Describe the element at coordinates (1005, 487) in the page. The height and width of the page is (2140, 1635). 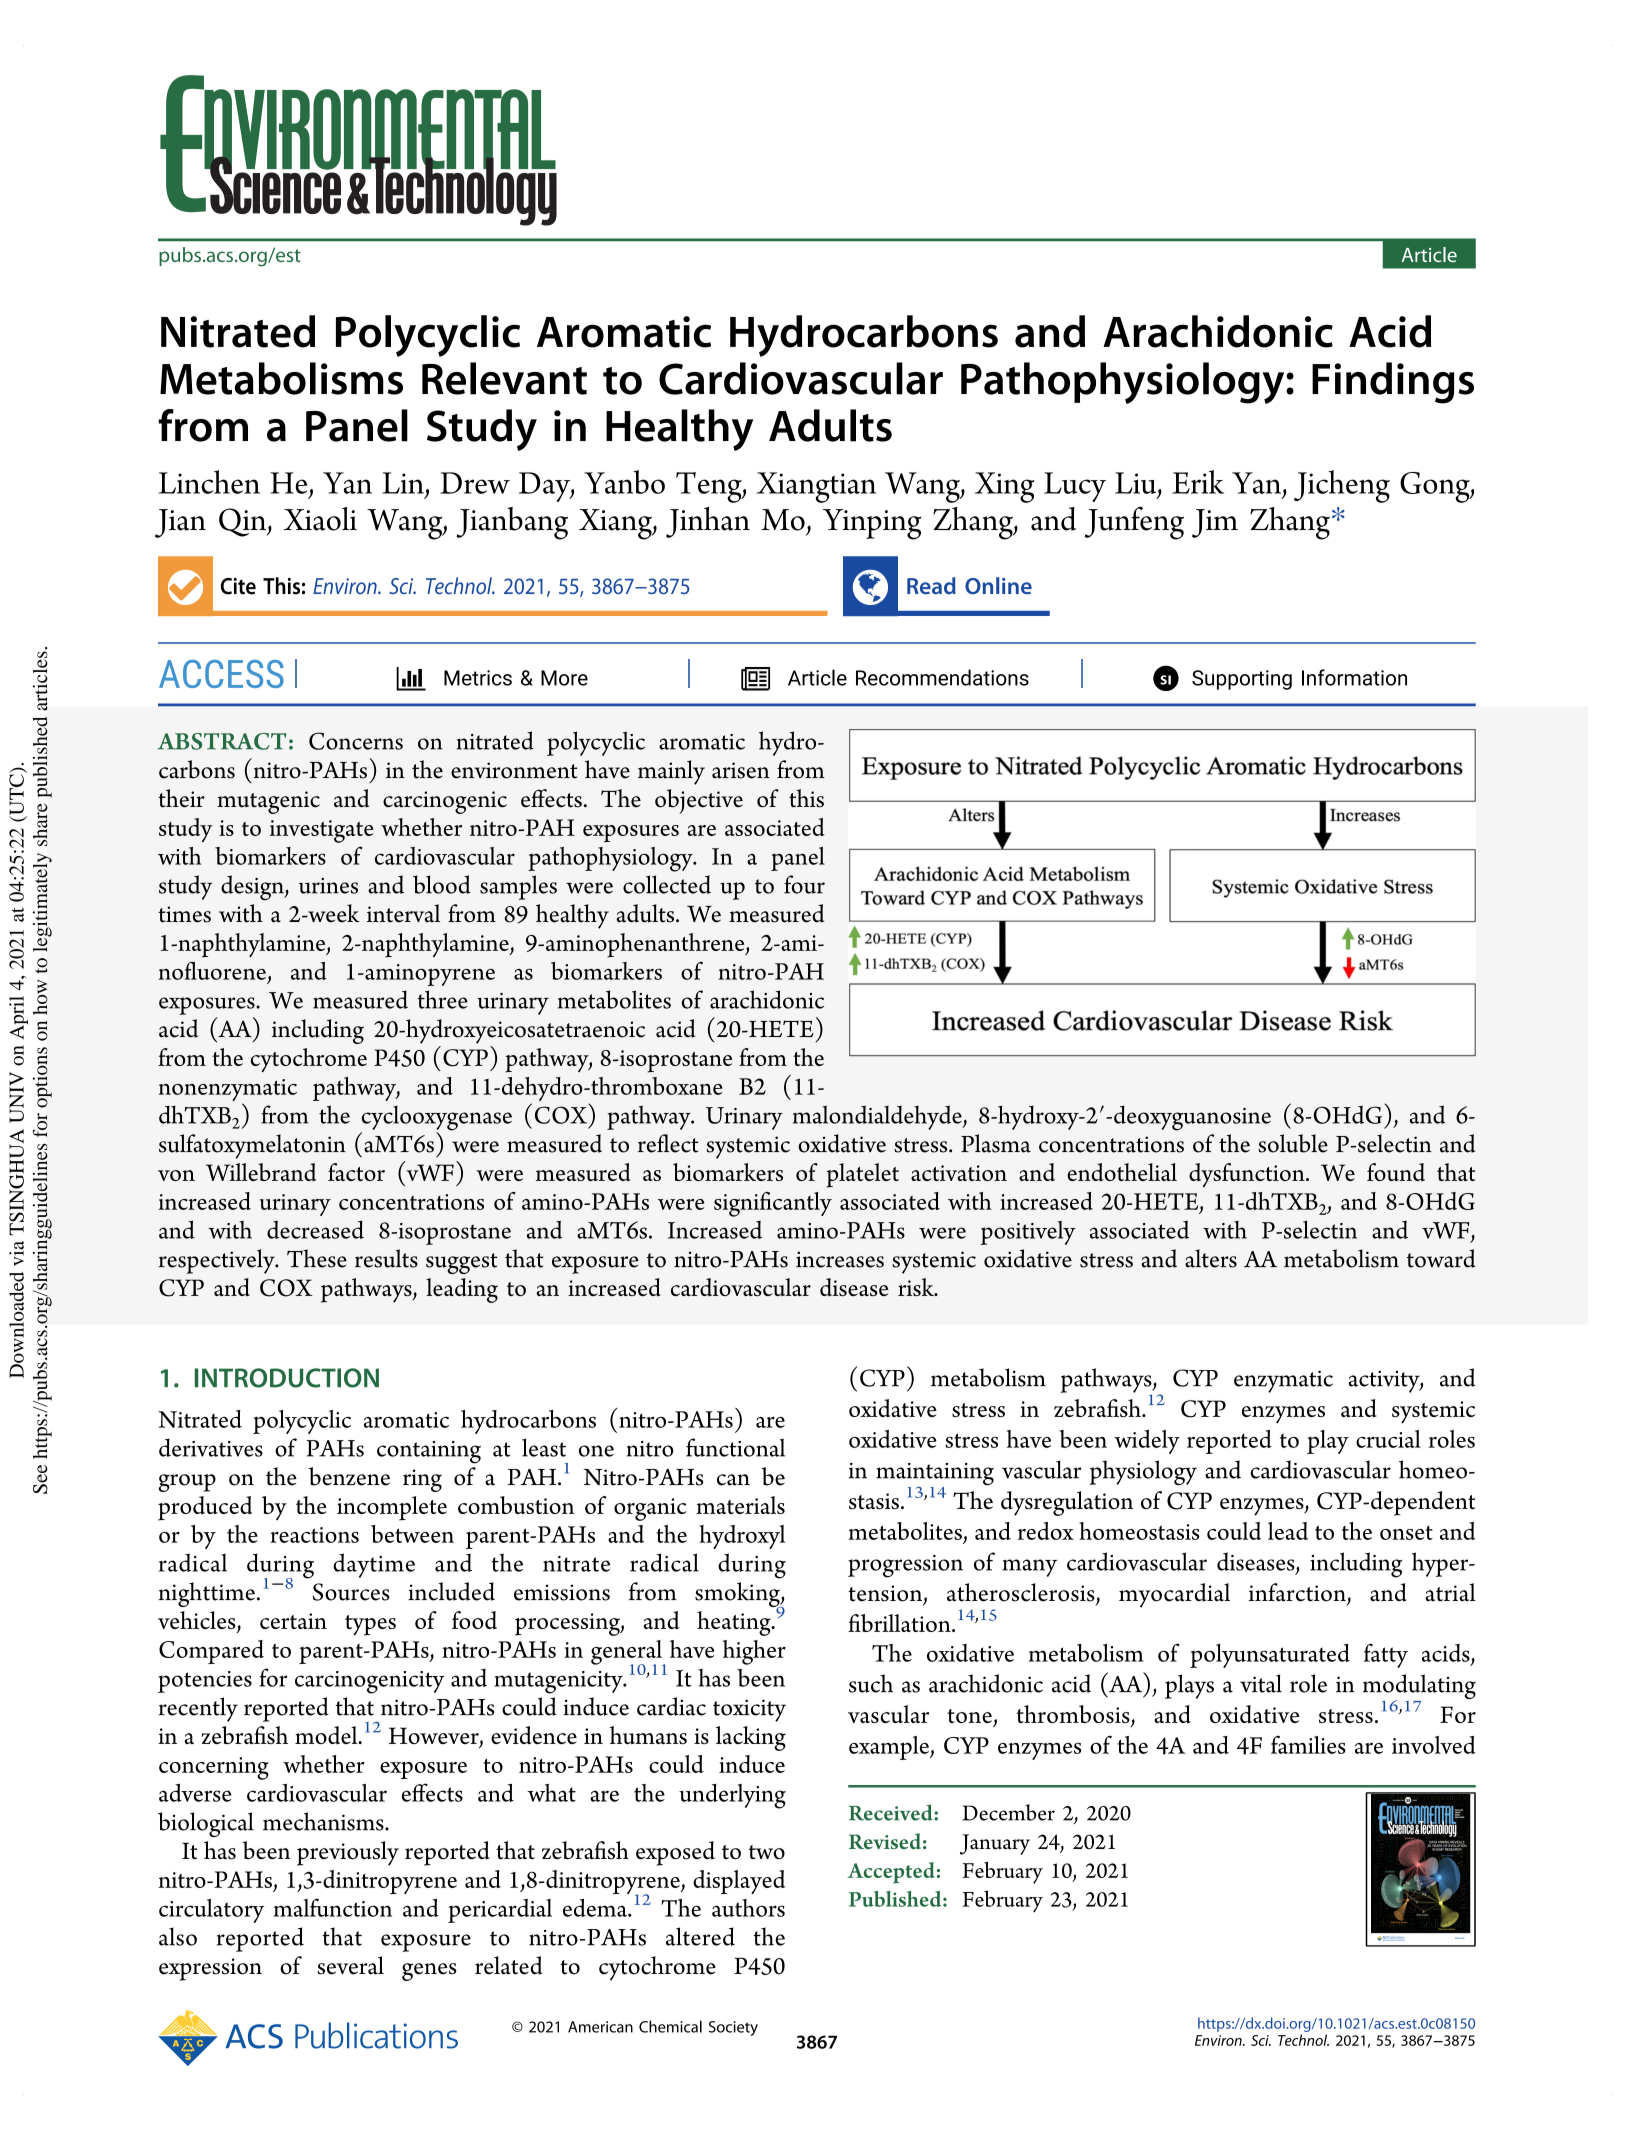
I see `Xing` at that location.
